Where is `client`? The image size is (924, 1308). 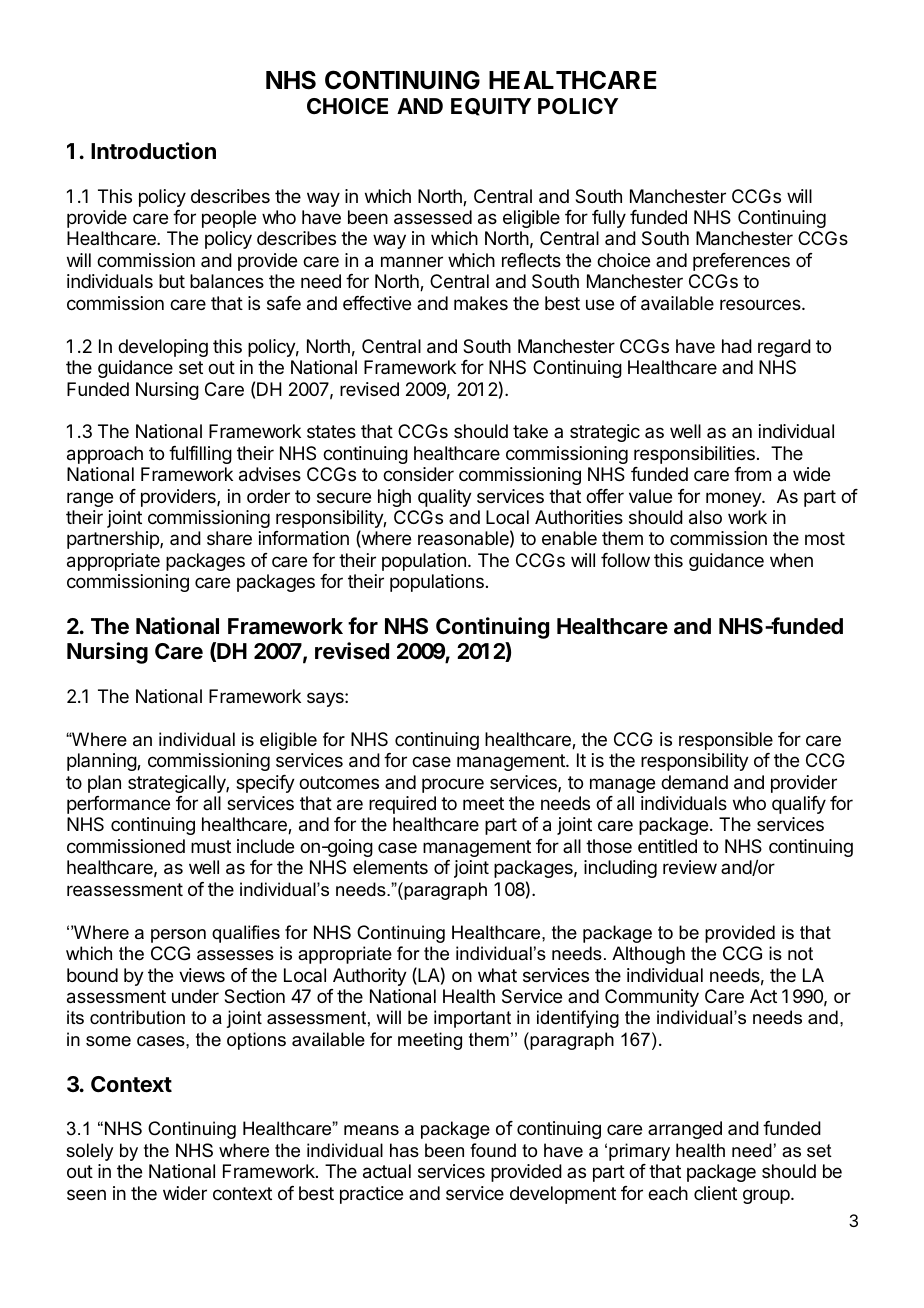
client is located at coordinates (715, 1193).
